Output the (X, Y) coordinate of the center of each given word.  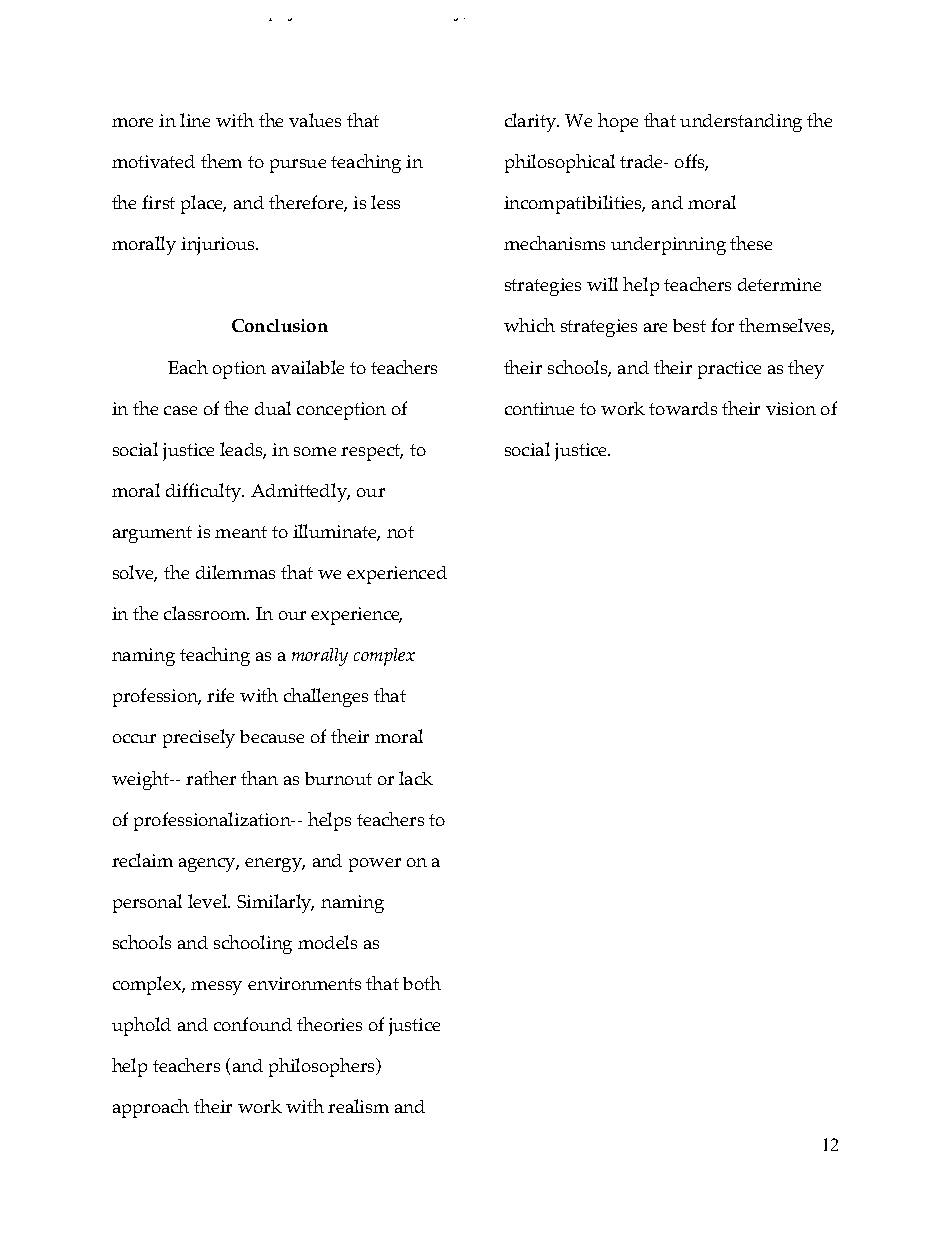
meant (241, 532)
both (422, 983)
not (400, 532)
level (209, 901)
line (195, 120)
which (529, 325)
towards (683, 408)
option (239, 370)
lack (416, 778)
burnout (338, 778)
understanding (741, 123)
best (689, 325)
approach (151, 1108)
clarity (532, 122)
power (375, 865)
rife (220, 695)
